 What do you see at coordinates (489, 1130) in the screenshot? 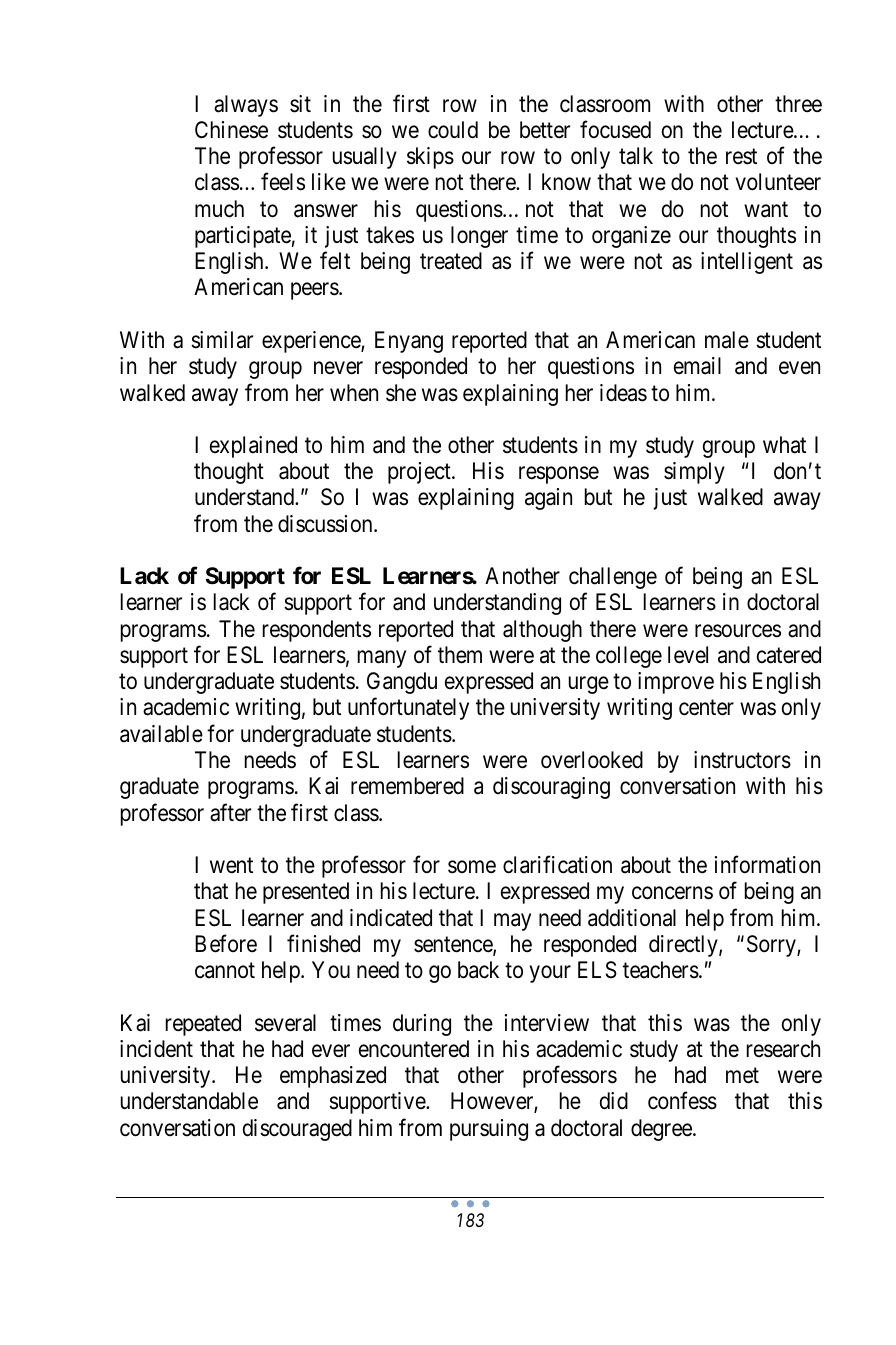
I see `pursuing` at bounding box center [489, 1130].
